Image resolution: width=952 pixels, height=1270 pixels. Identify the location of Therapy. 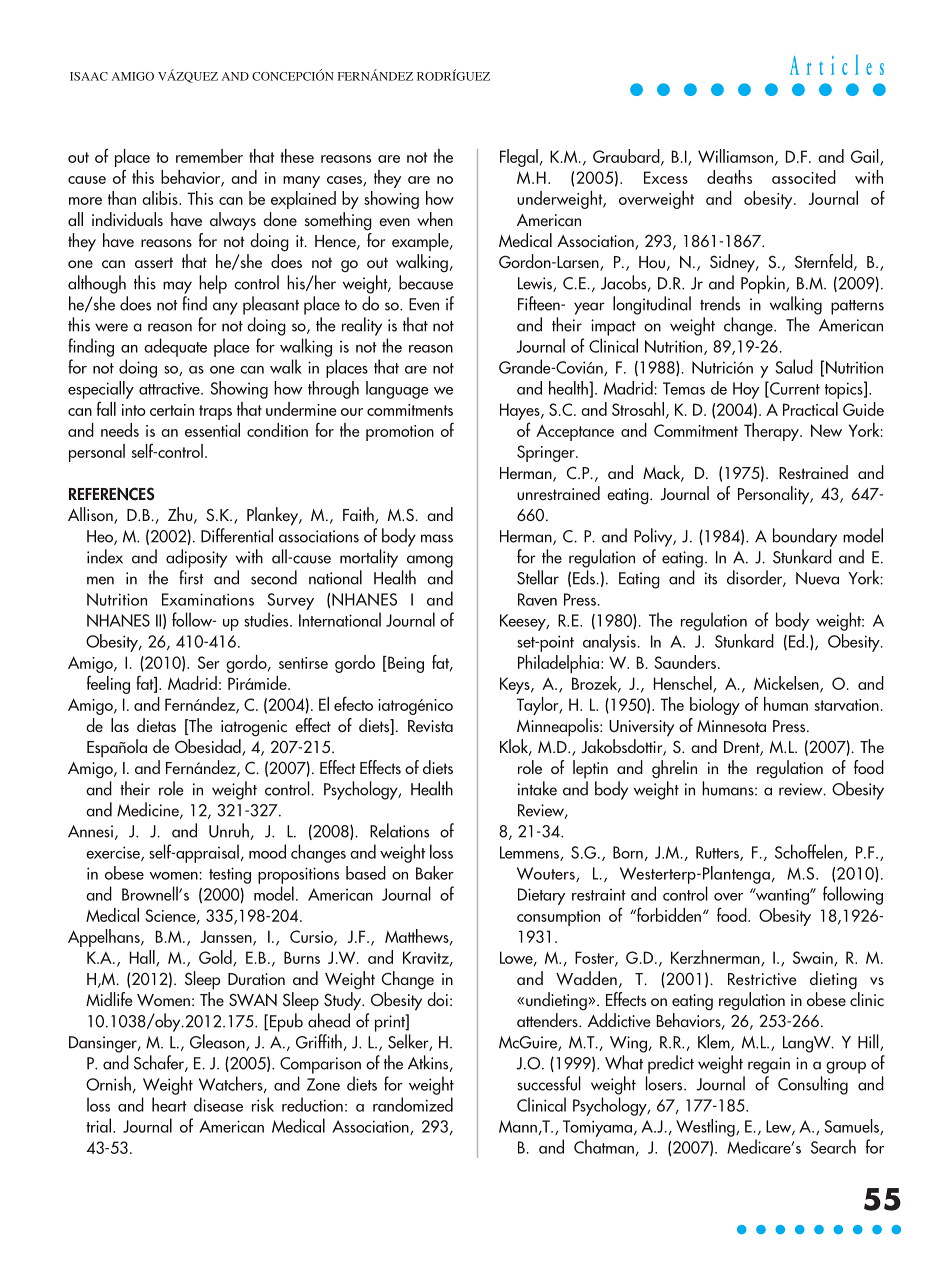
(773, 432).
